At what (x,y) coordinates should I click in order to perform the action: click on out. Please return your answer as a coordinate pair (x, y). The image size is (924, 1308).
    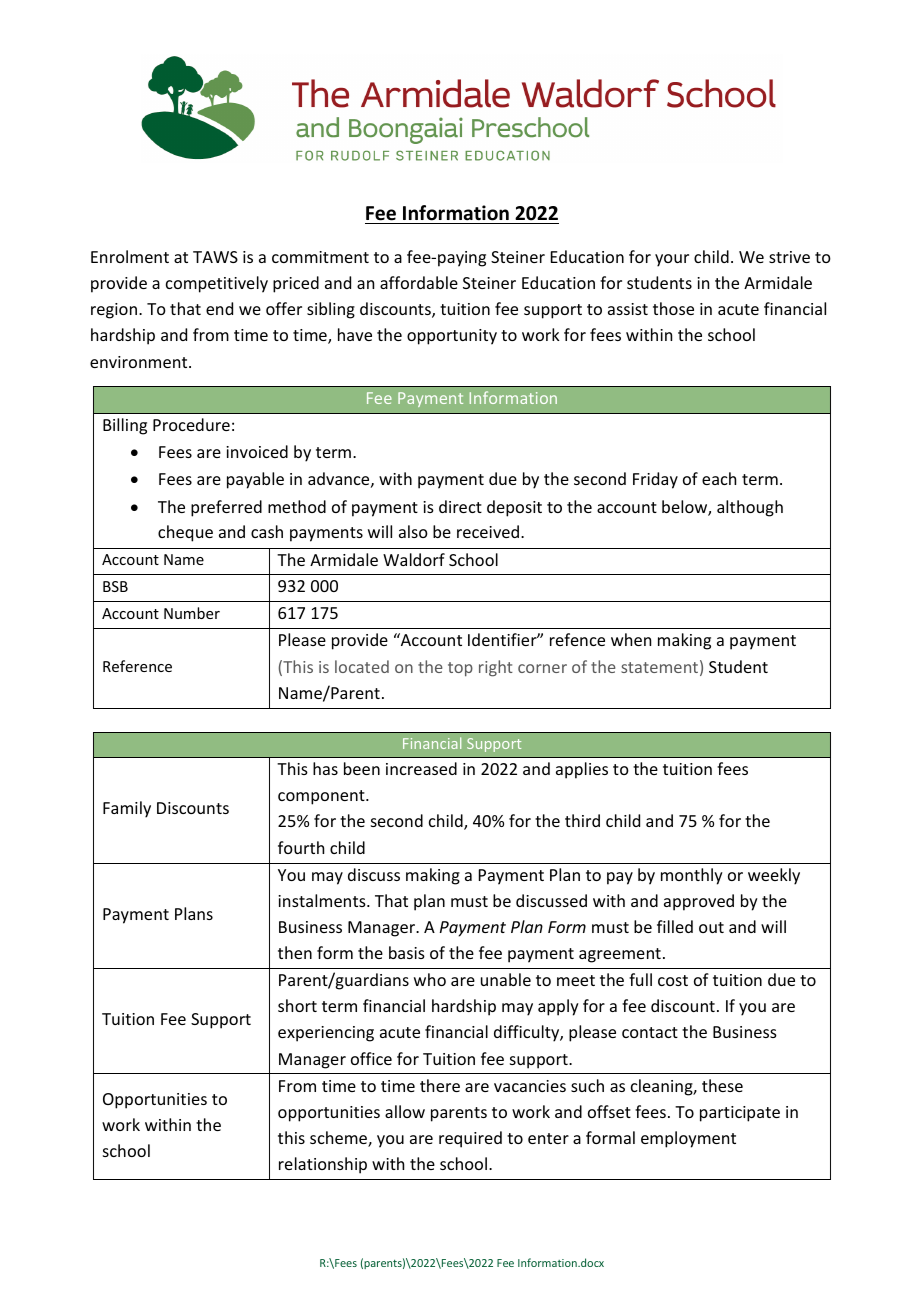
    Looking at the image, I should click on (711, 927).
